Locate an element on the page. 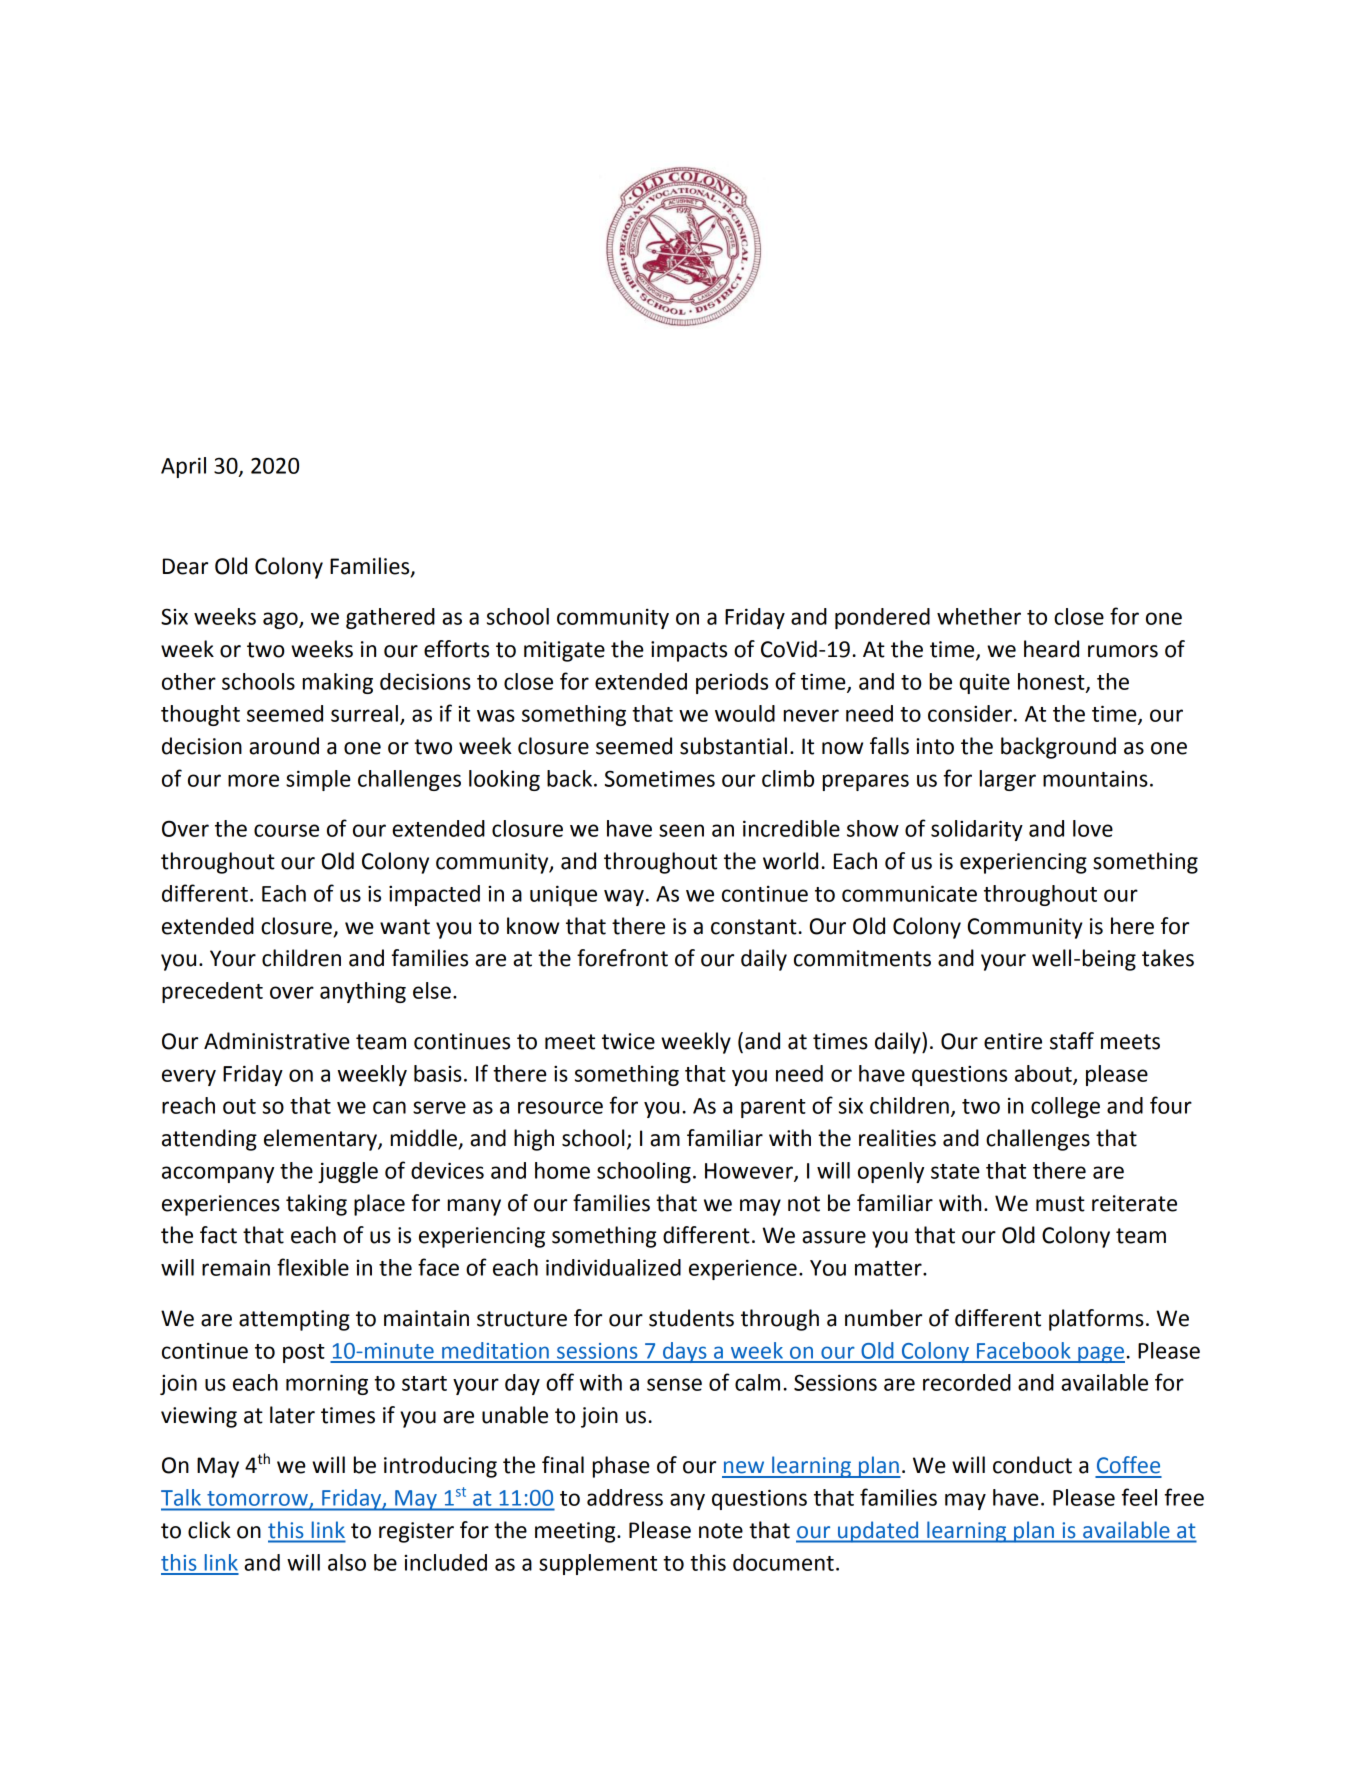 The width and height of the page is (1368, 1770). twice is located at coordinates (628, 1041).
